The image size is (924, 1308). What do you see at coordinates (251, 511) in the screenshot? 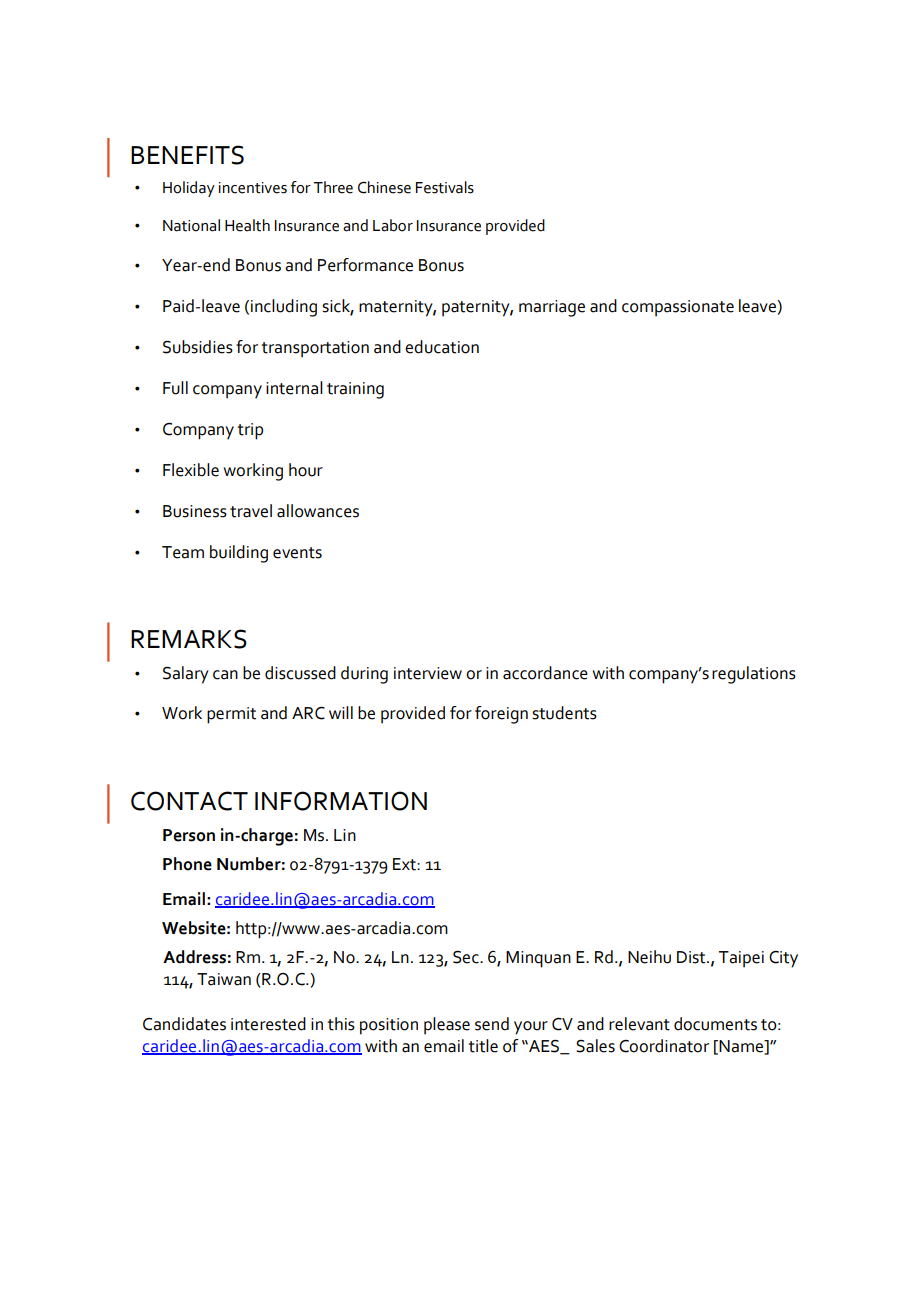
I see `travel` at bounding box center [251, 511].
